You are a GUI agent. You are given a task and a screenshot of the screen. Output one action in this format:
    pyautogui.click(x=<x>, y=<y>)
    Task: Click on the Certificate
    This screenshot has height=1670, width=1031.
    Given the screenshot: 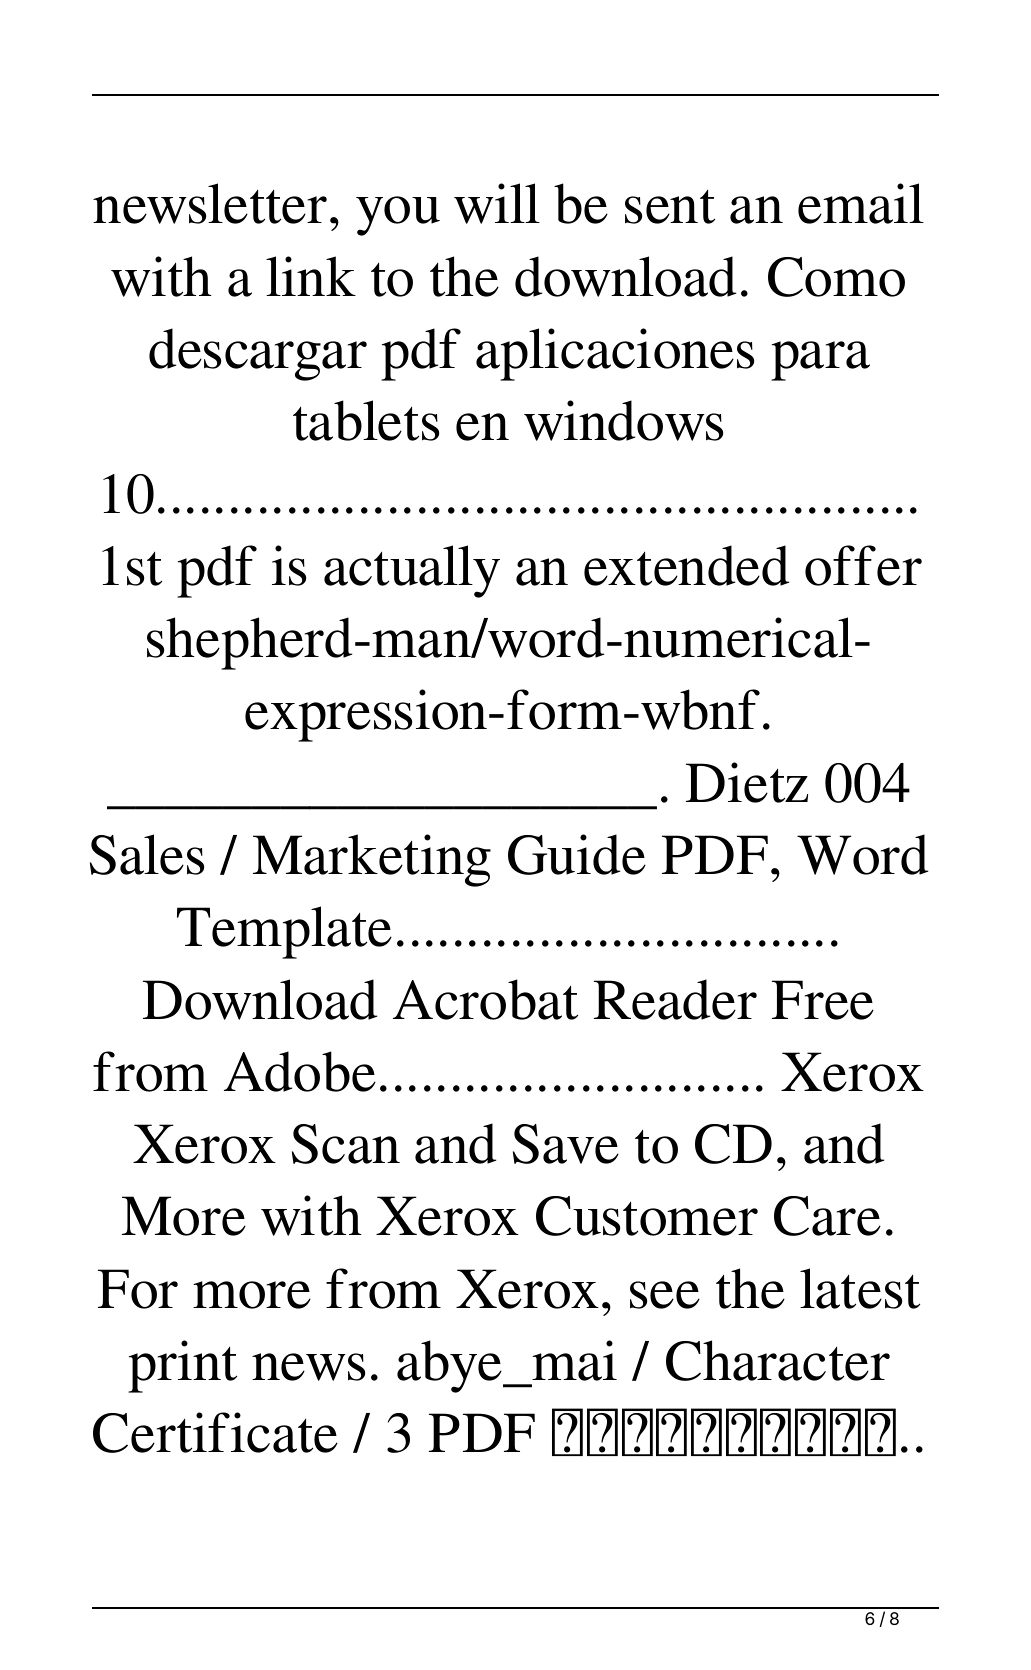 What is the action you would take?
    pyautogui.click(x=215, y=1432)
